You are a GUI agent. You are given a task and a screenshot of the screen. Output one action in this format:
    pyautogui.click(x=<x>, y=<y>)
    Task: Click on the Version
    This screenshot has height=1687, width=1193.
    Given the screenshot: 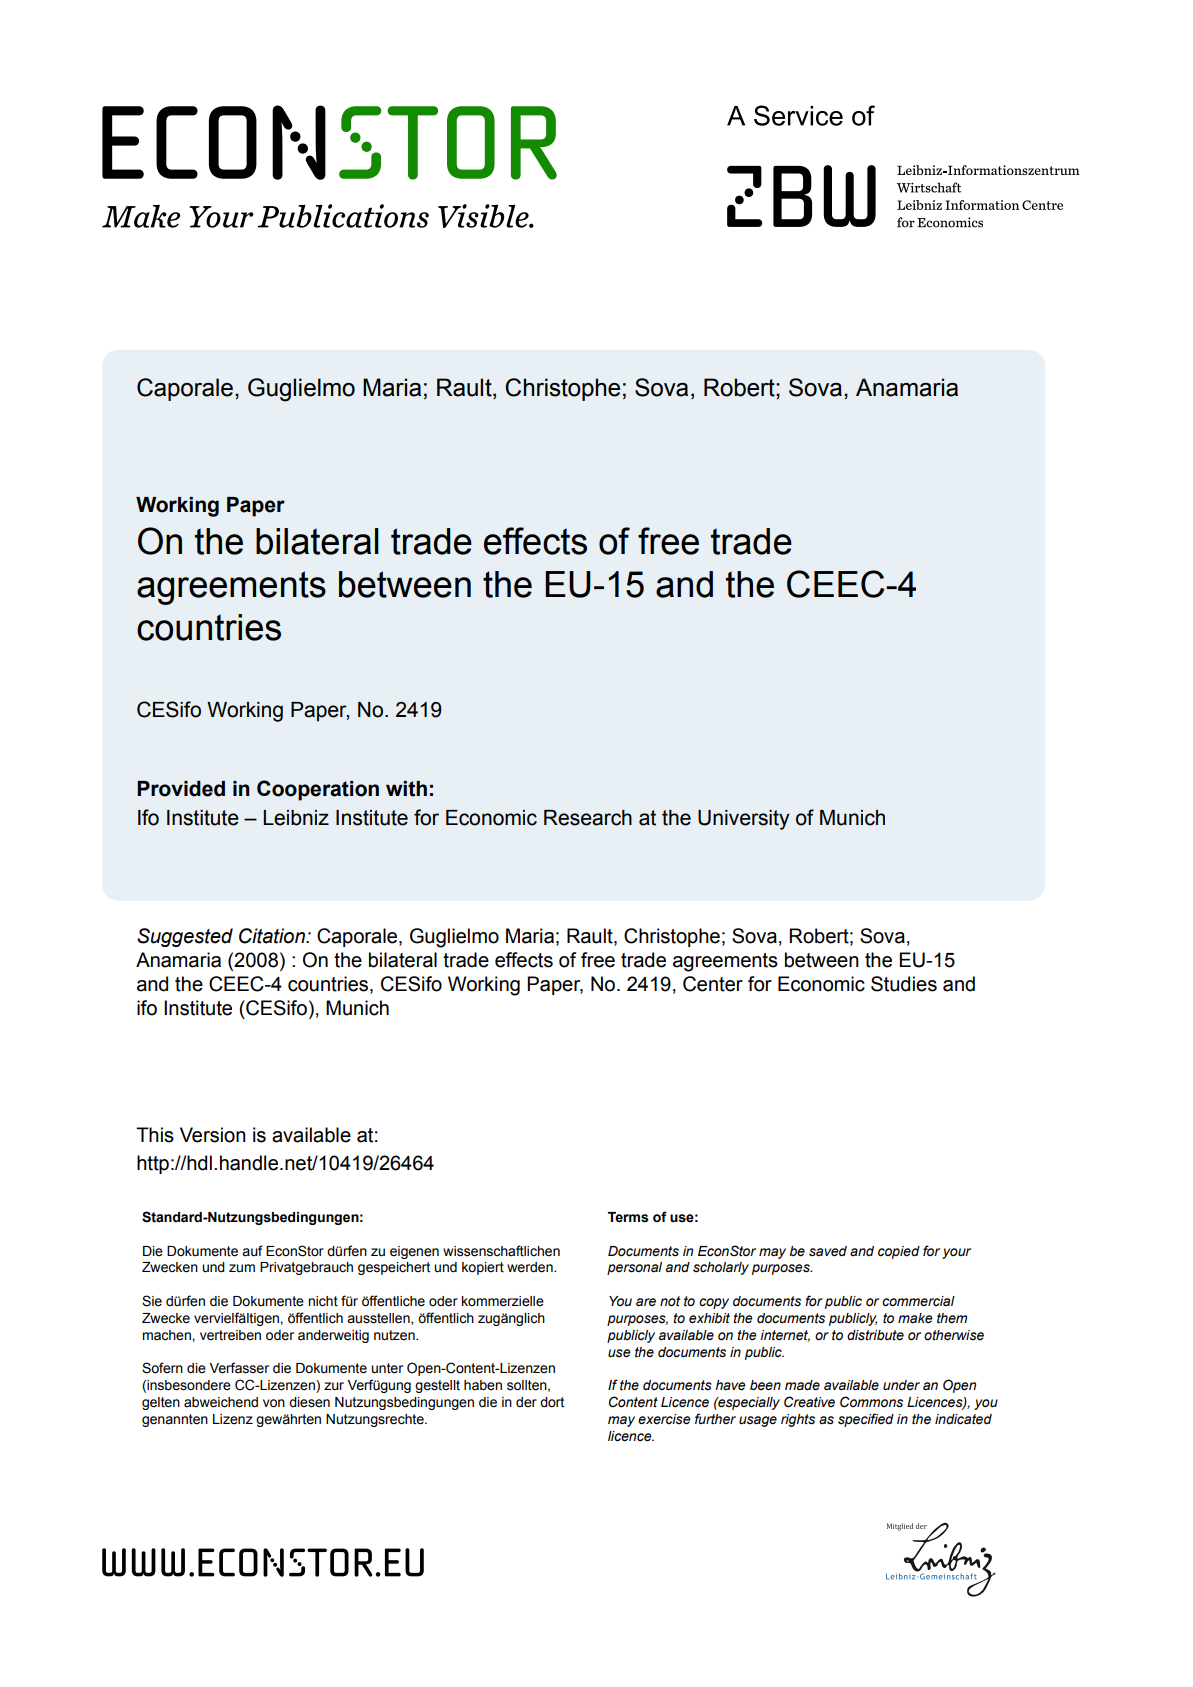 What is the action you would take?
    pyautogui.click(x=213, y=1135)
